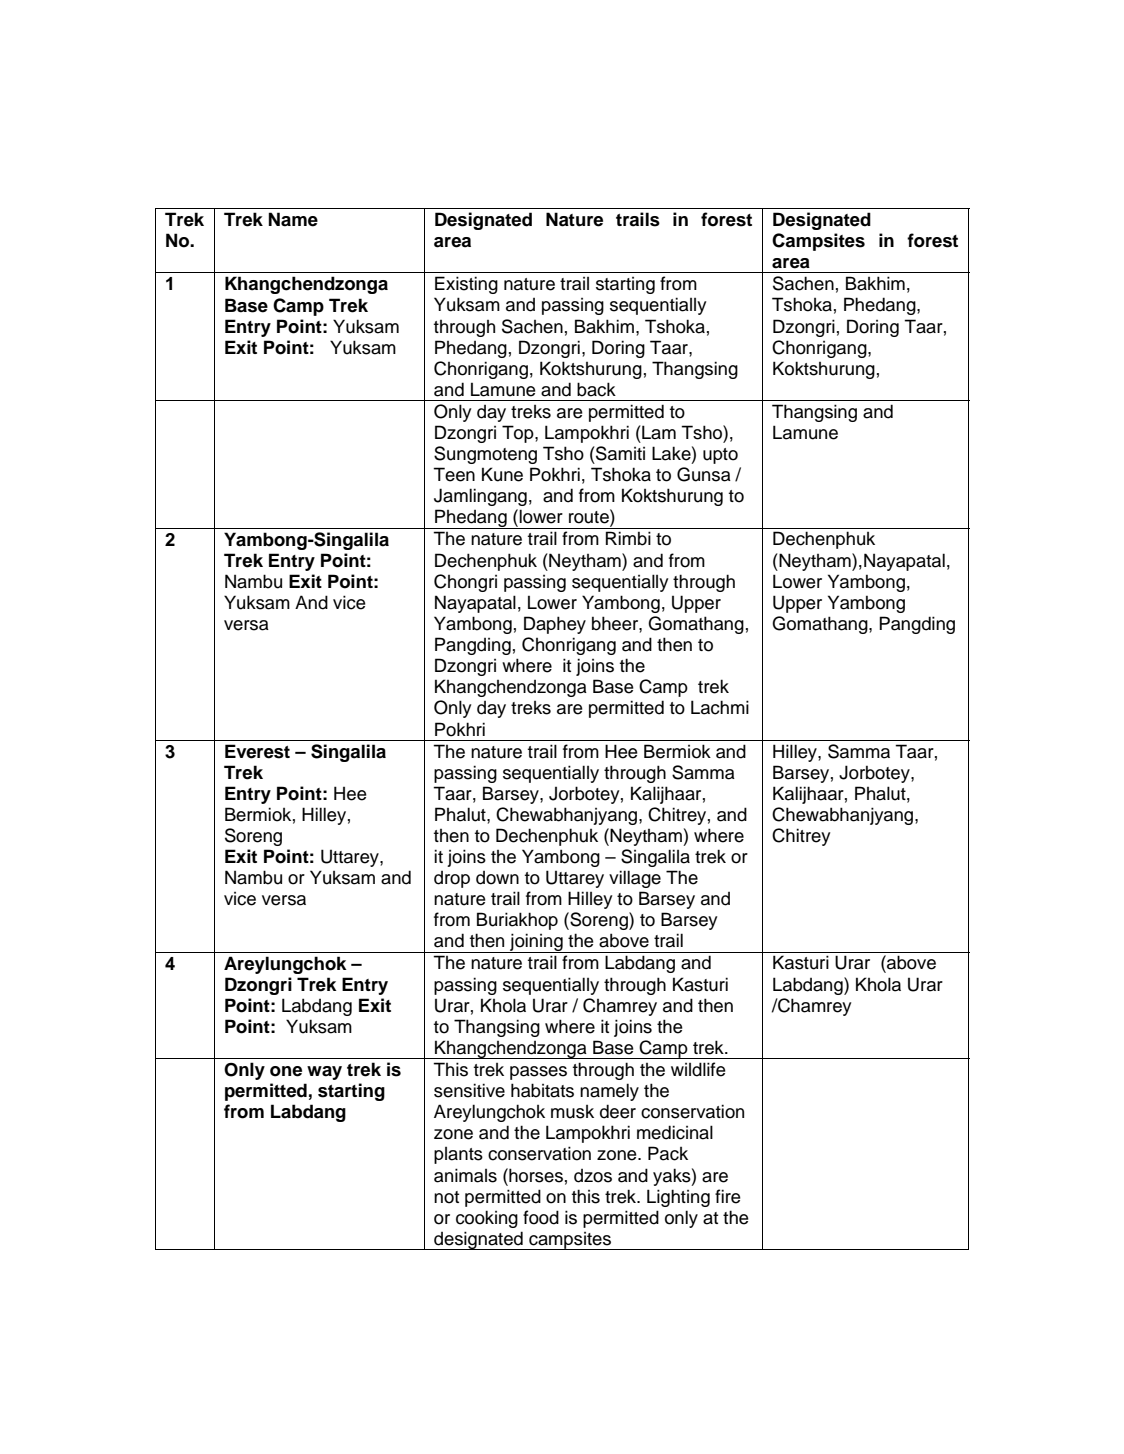  I want to click on down, so click(497, 878).
